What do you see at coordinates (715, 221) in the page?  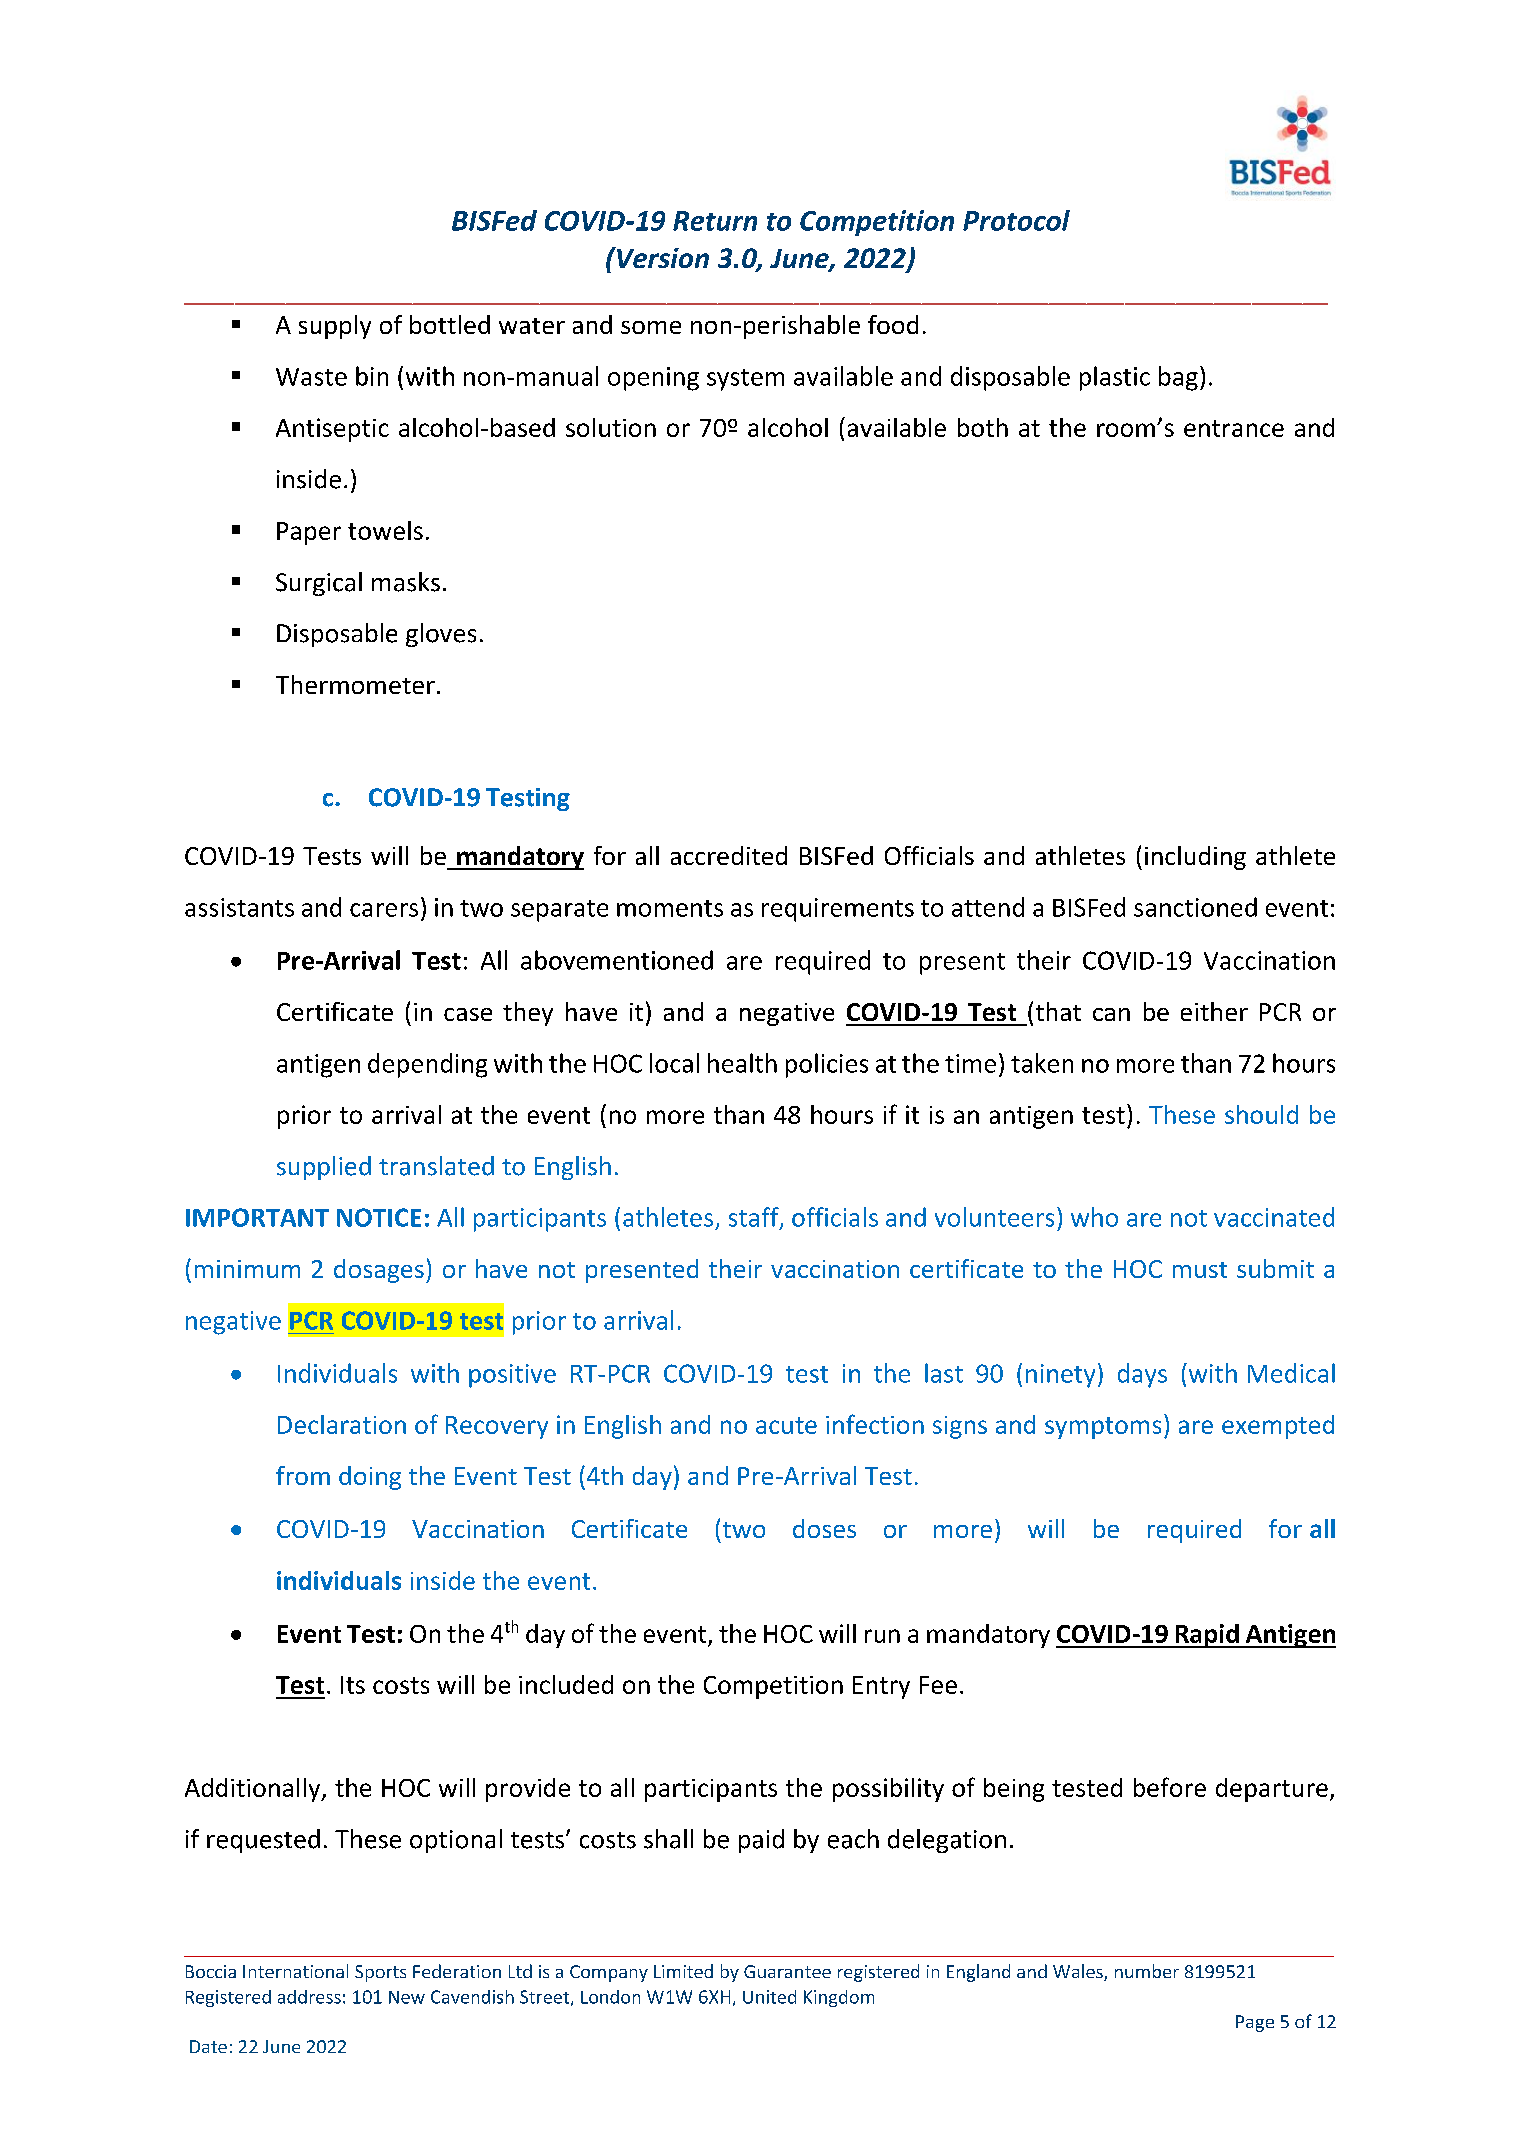 I see `Return` at bounding box center [715, 221].
